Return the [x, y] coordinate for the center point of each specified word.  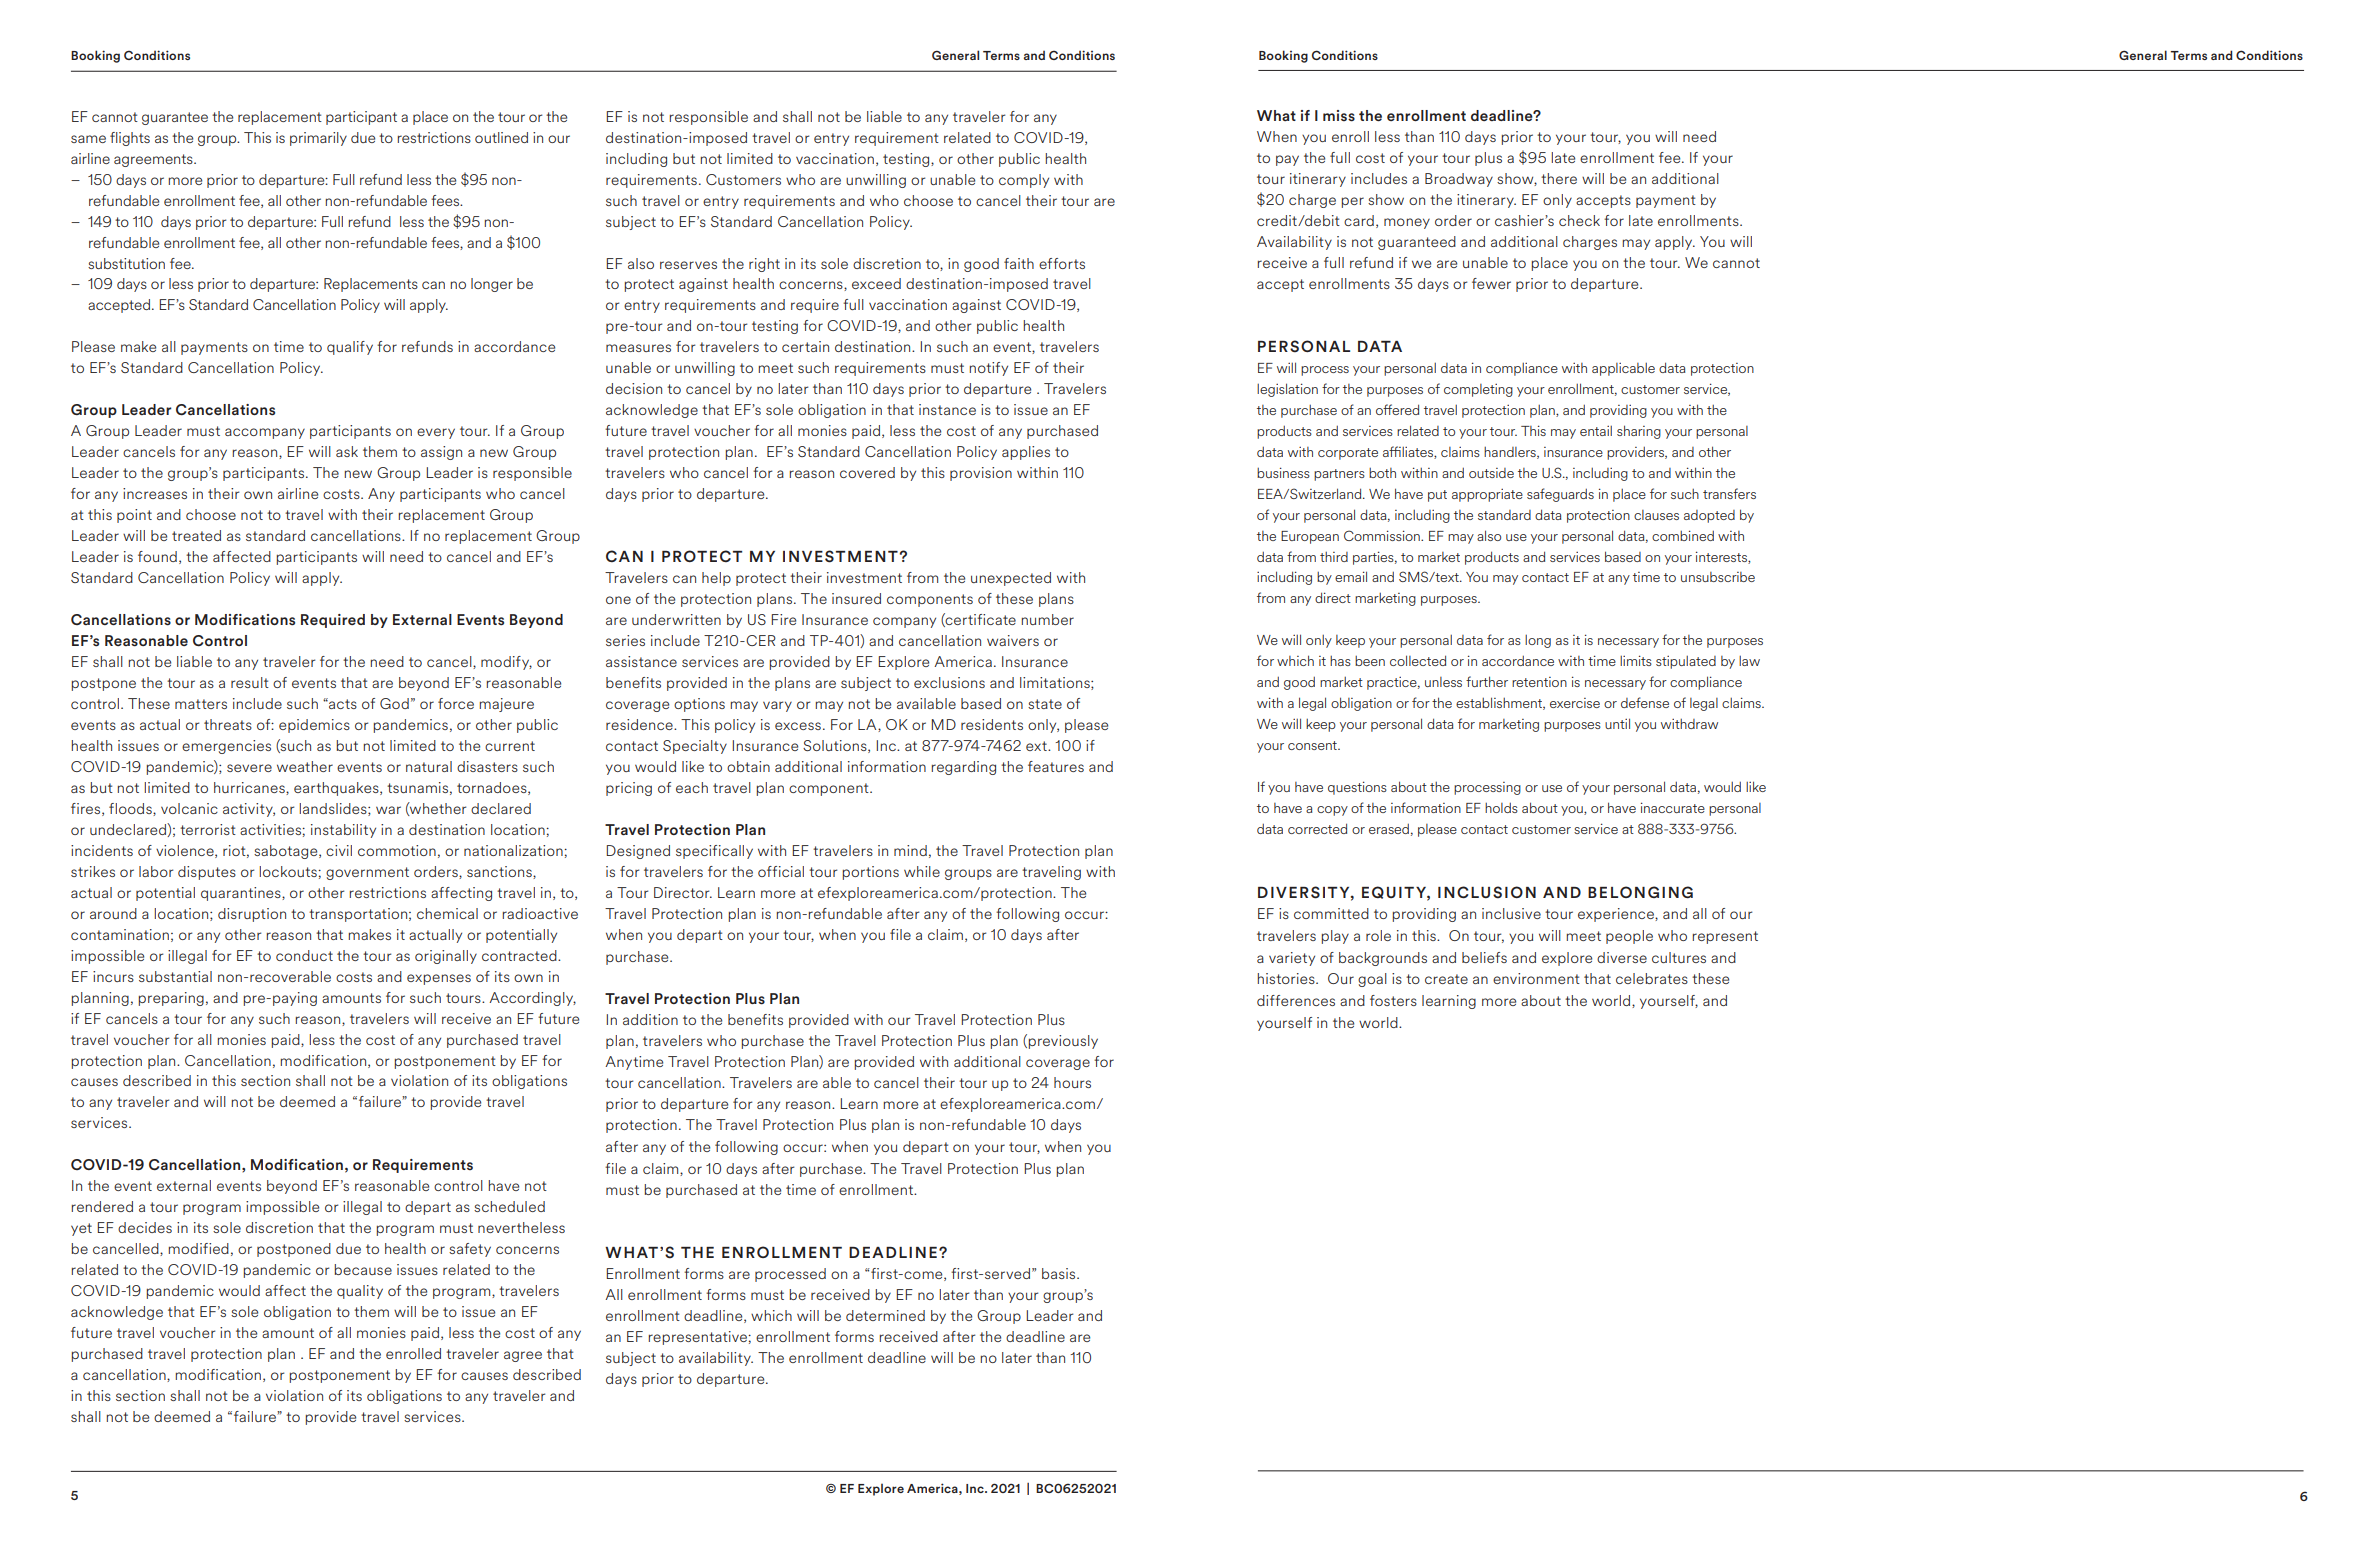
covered [867, 472]
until [1617, 723]
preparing [171, 999]
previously [1063, 1042]
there [1559, 178]
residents [992, 724]
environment [1536, 978]
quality [360, 1292]
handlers [1511, 453]
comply [1024, 181]
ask [347, 451]
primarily [318, 139]
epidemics [314, 726]
